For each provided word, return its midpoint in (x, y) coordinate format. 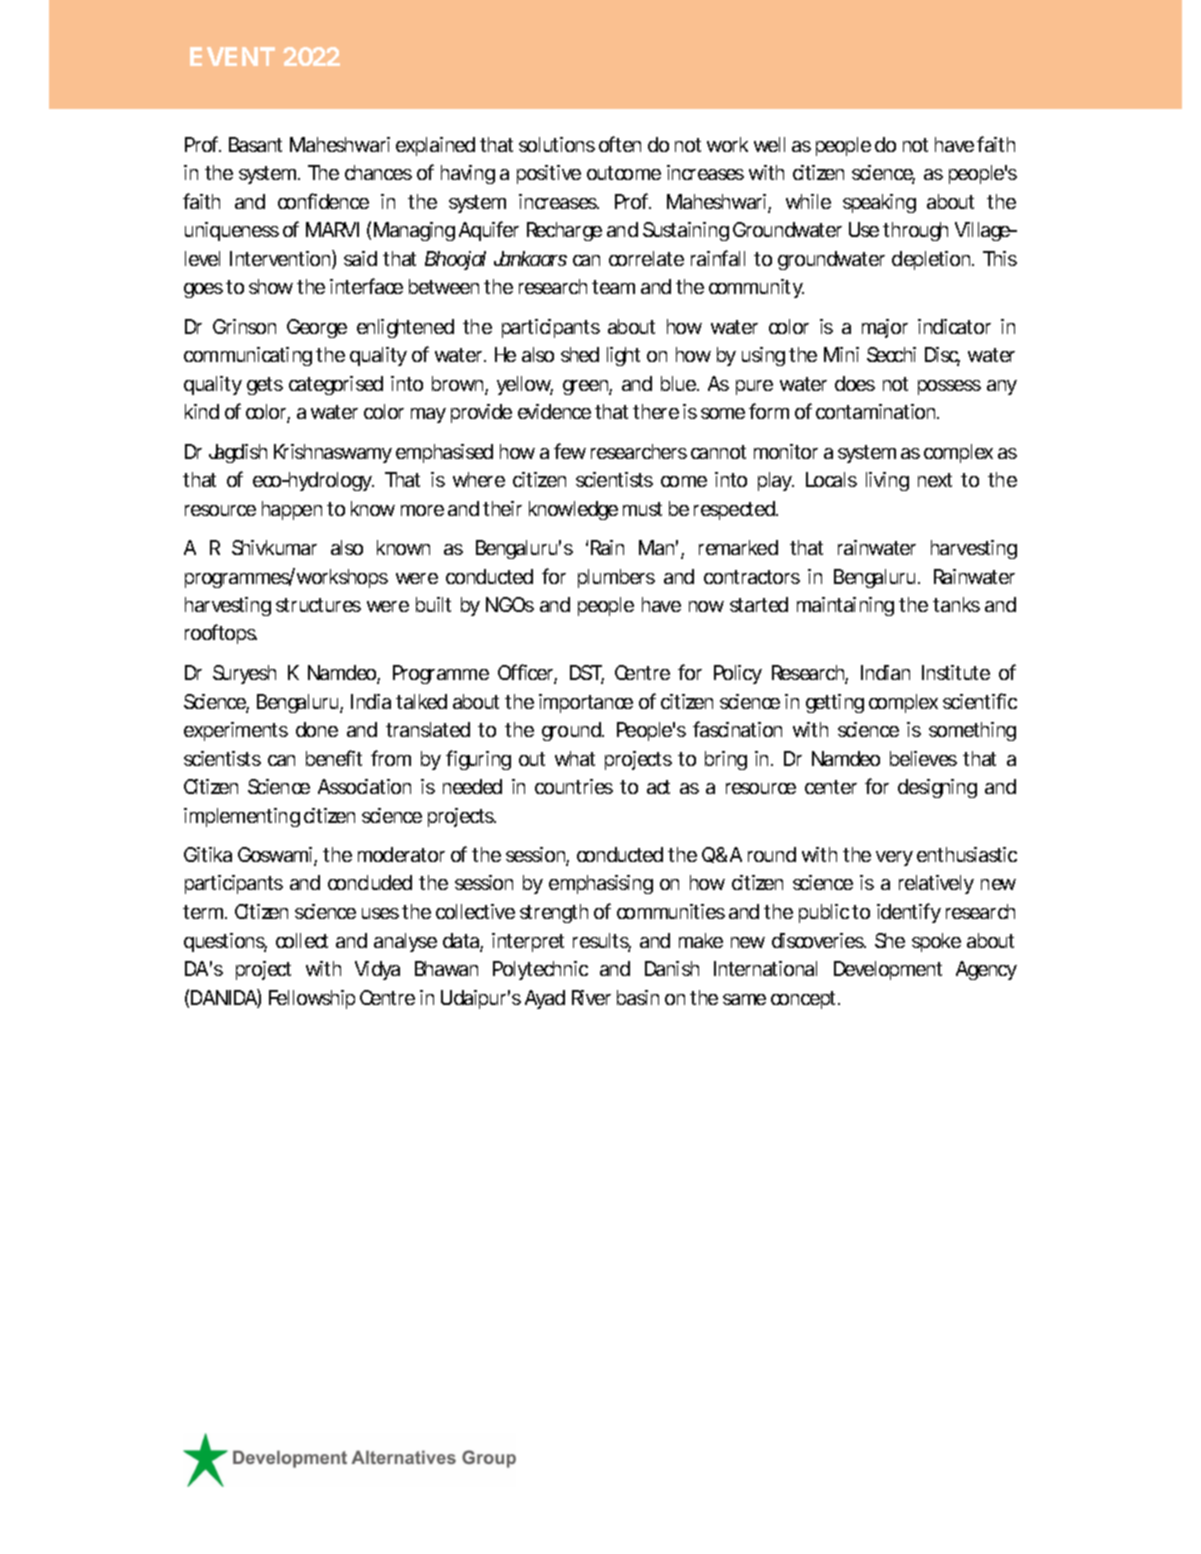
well (769, 144)
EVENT (232, 56)
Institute (956, 672)
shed (580, 354)
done (317, 729)
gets (265, 386)
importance (586, 703)
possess (949, 387)
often (620, 144)
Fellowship (312, 999)
